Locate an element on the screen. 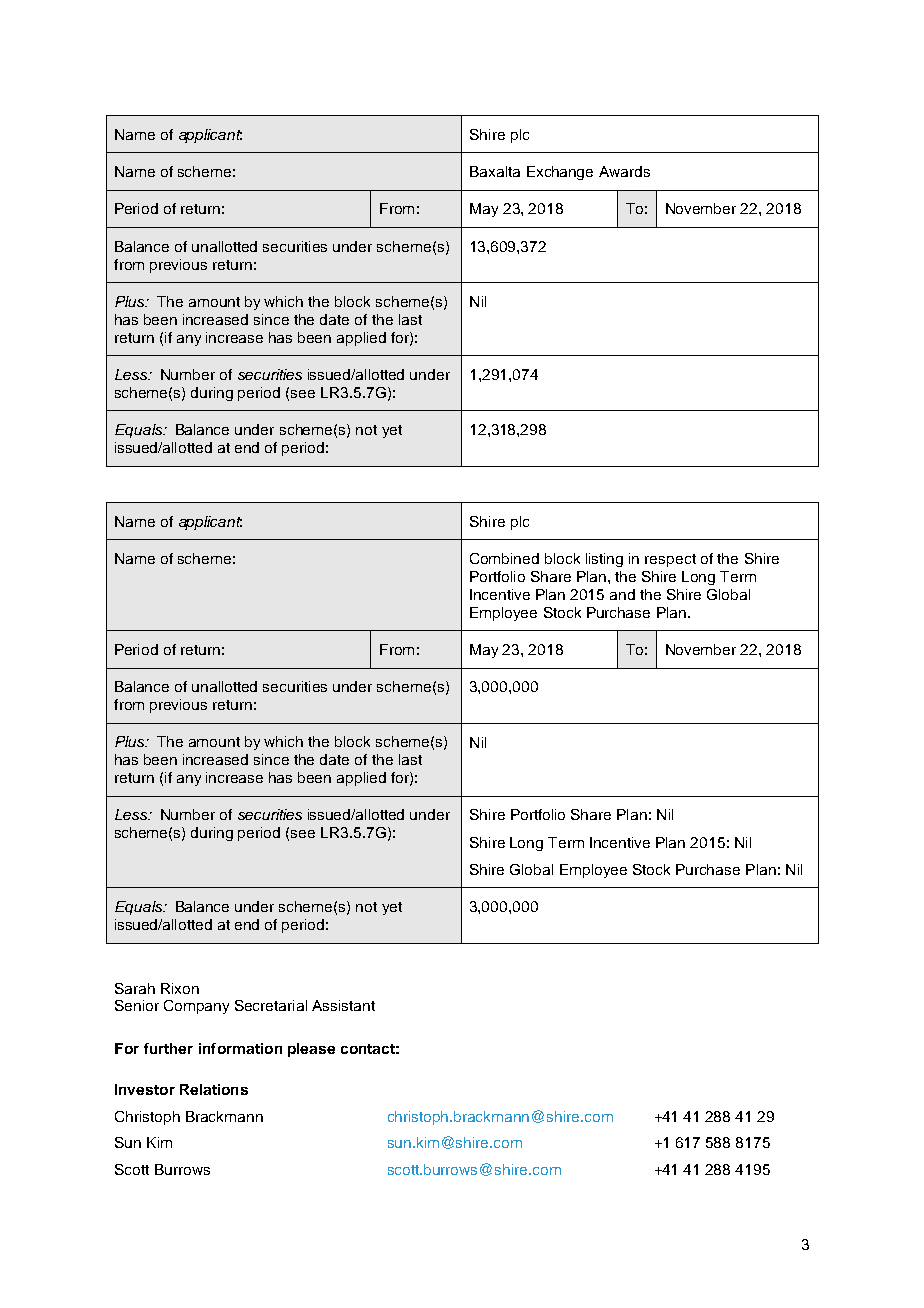  Awards is located at coordinates (624, 171).
